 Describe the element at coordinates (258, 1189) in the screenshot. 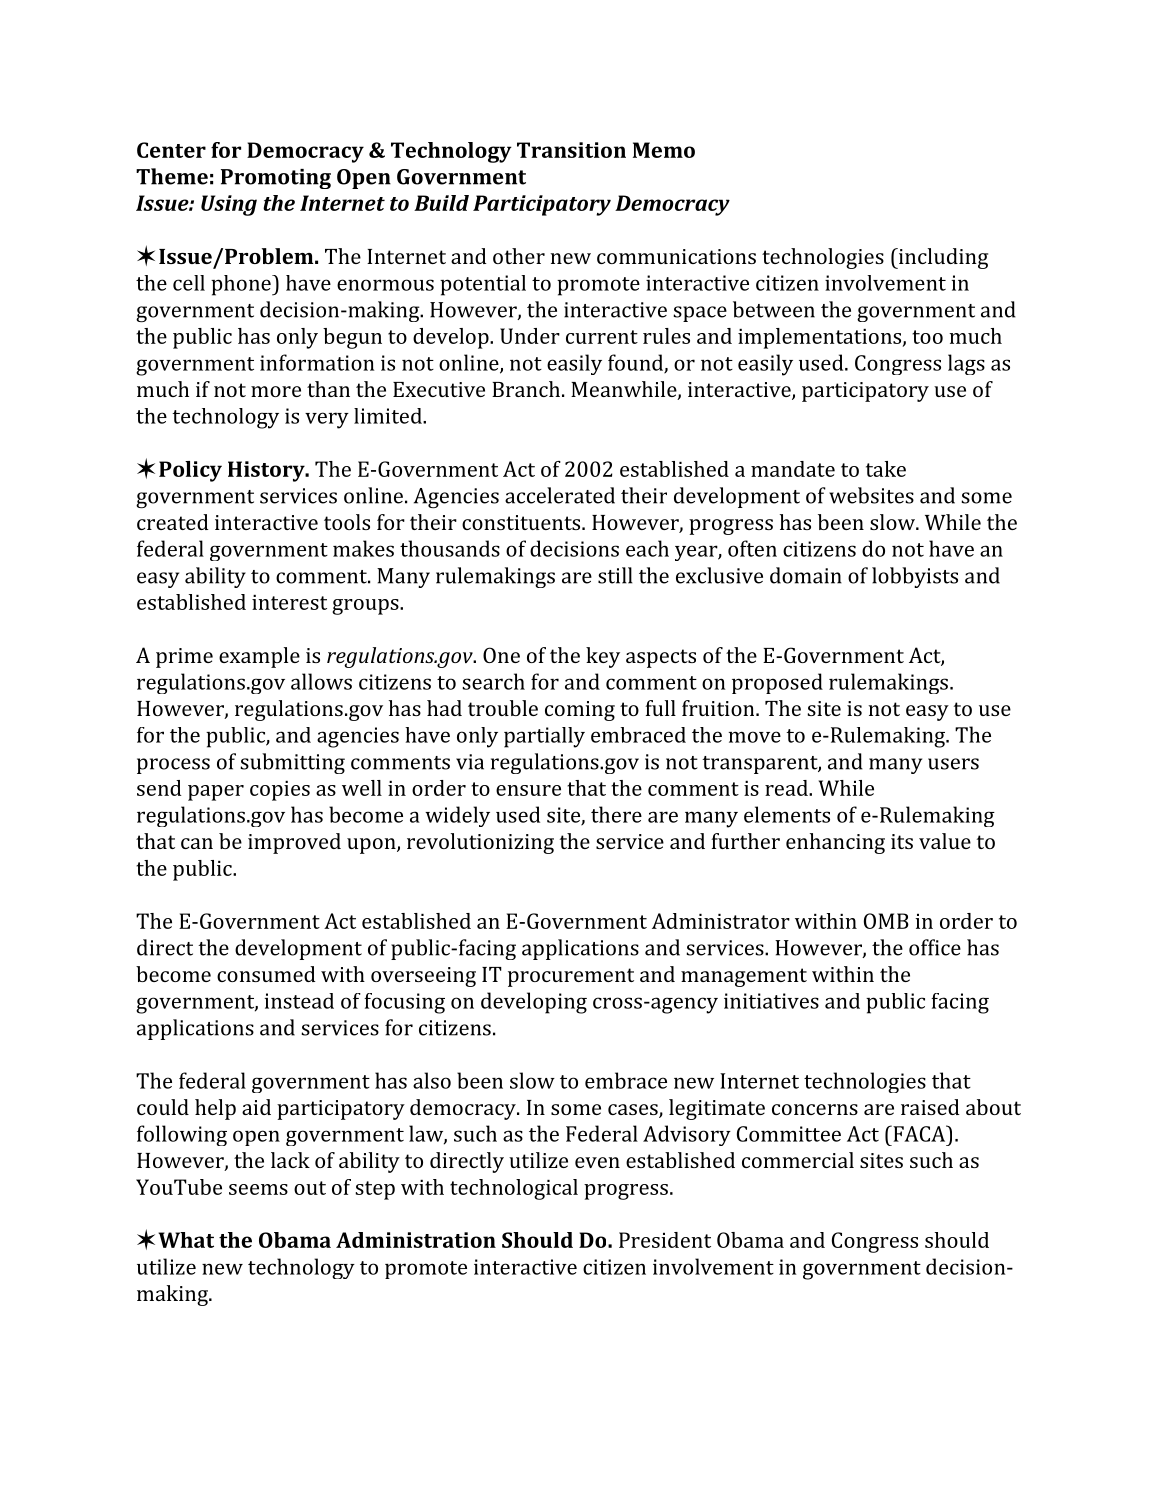

I see `seems` at that location.
